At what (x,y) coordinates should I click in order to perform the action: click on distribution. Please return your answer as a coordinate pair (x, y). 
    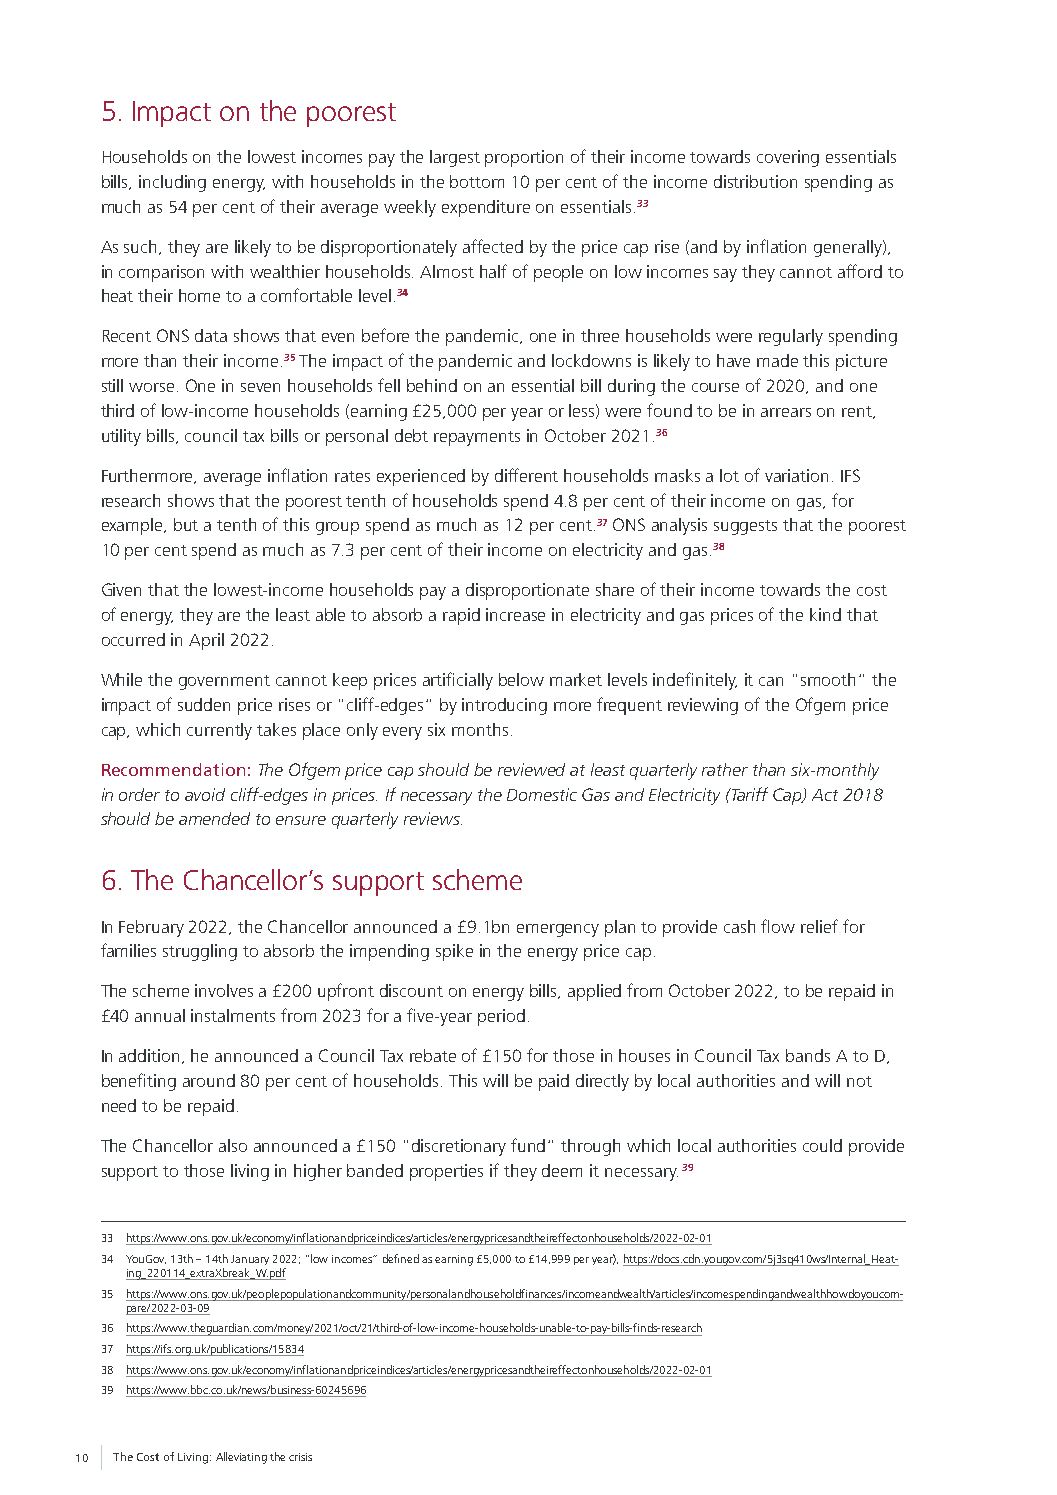
    Looking at the image, I should click on (755, 181).
